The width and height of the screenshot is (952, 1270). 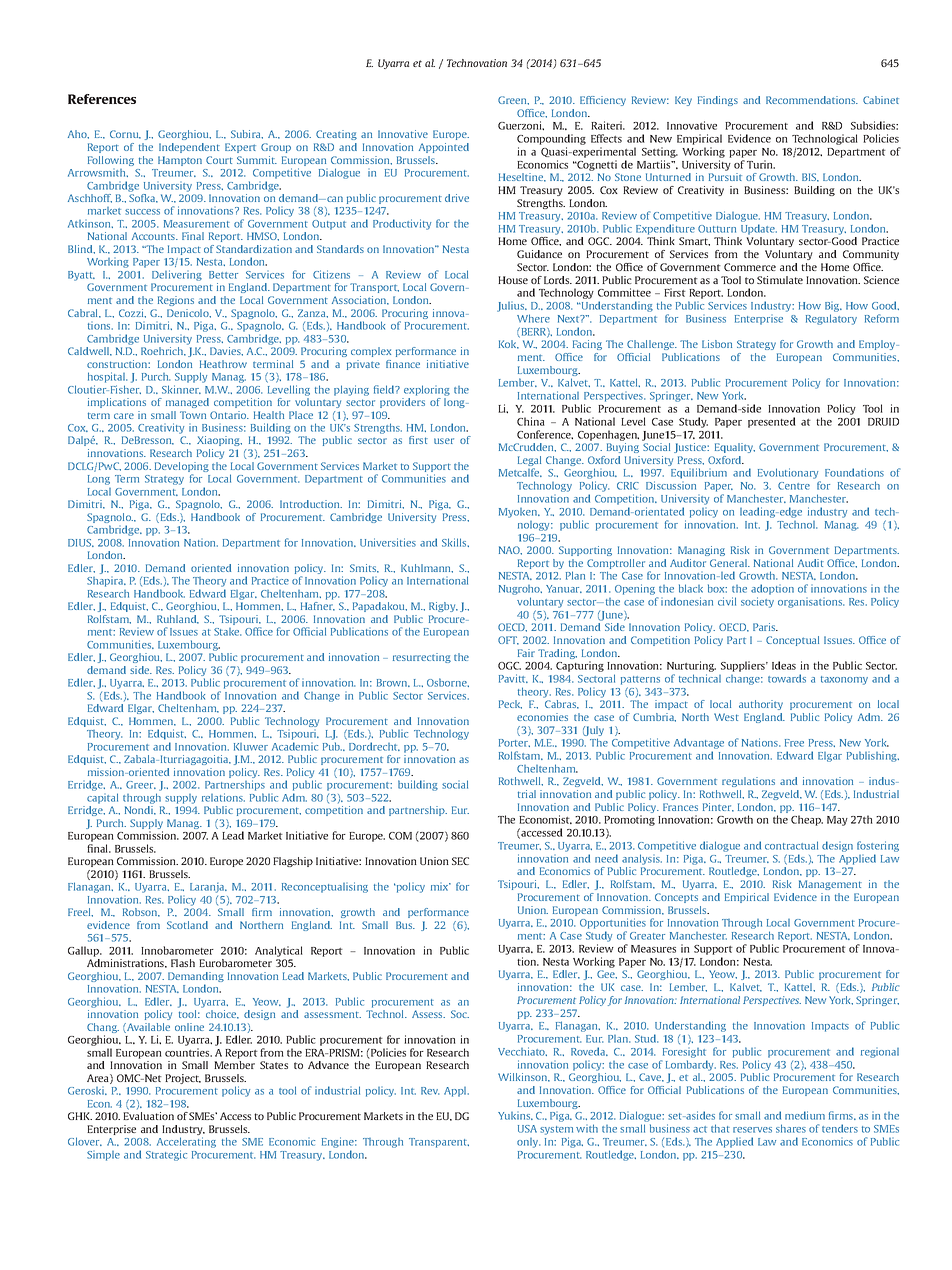 What do you see at coordinates (444, 148) in the screenshot?
I see `Appointed` at bounding box center [444, 148].
